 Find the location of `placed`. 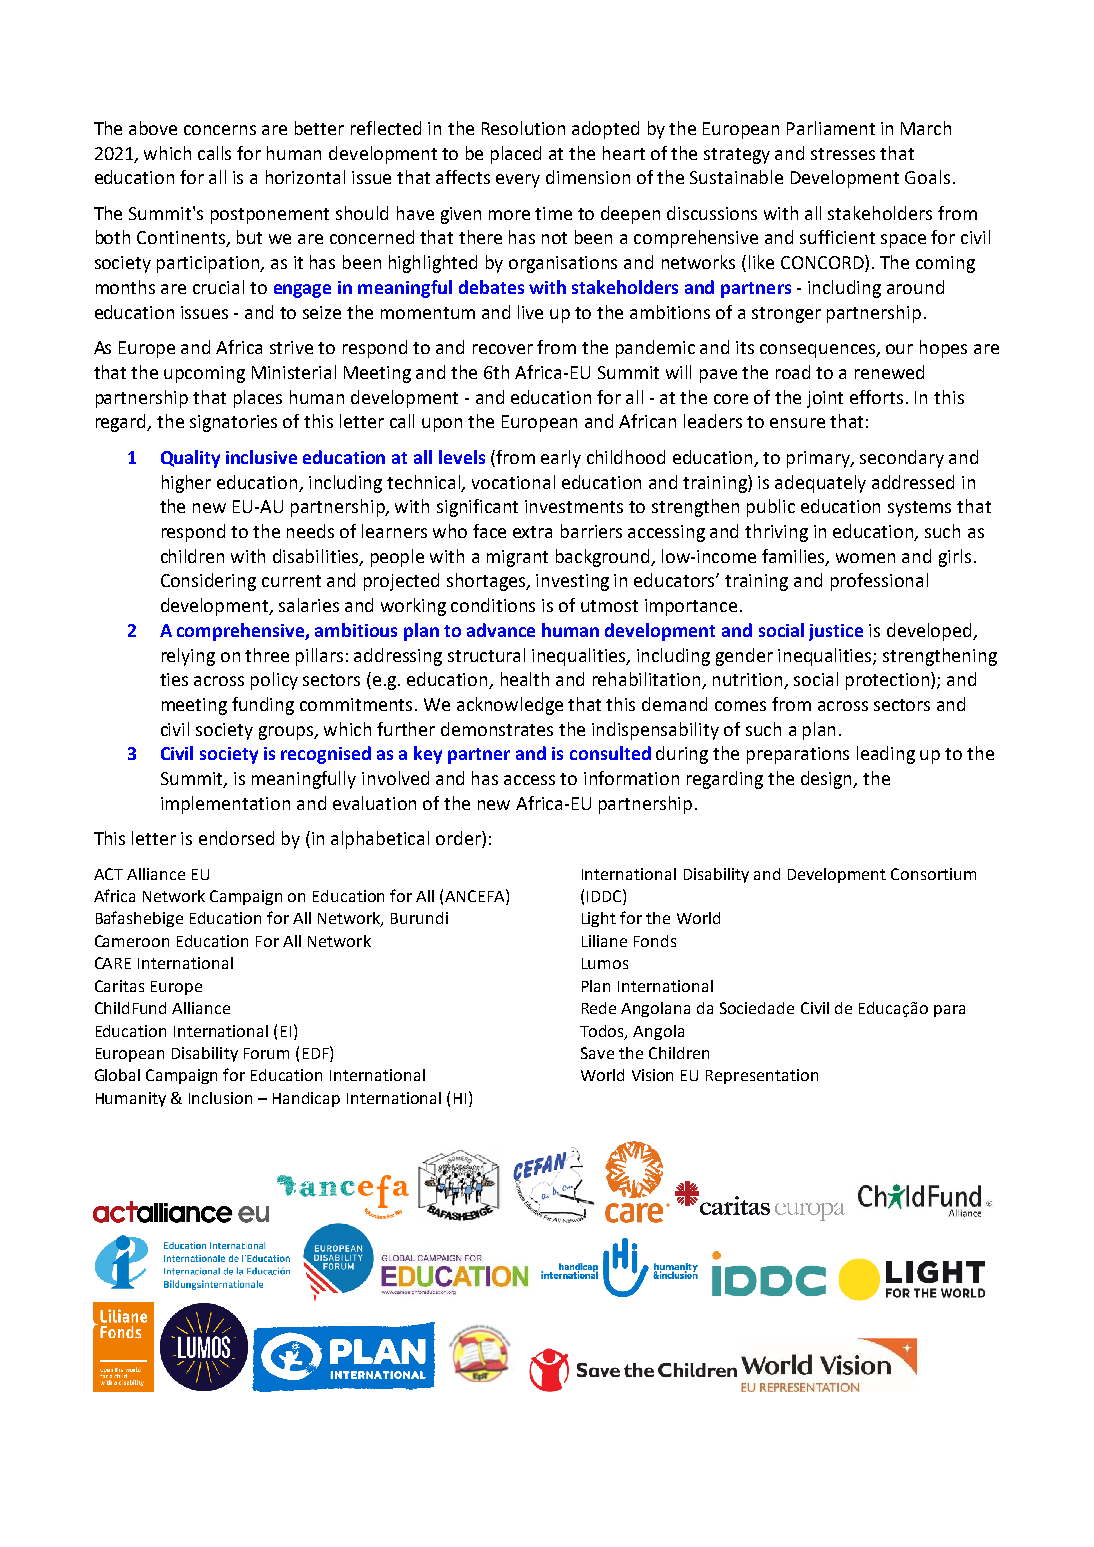

placed is located at coordinates (516, 155).
